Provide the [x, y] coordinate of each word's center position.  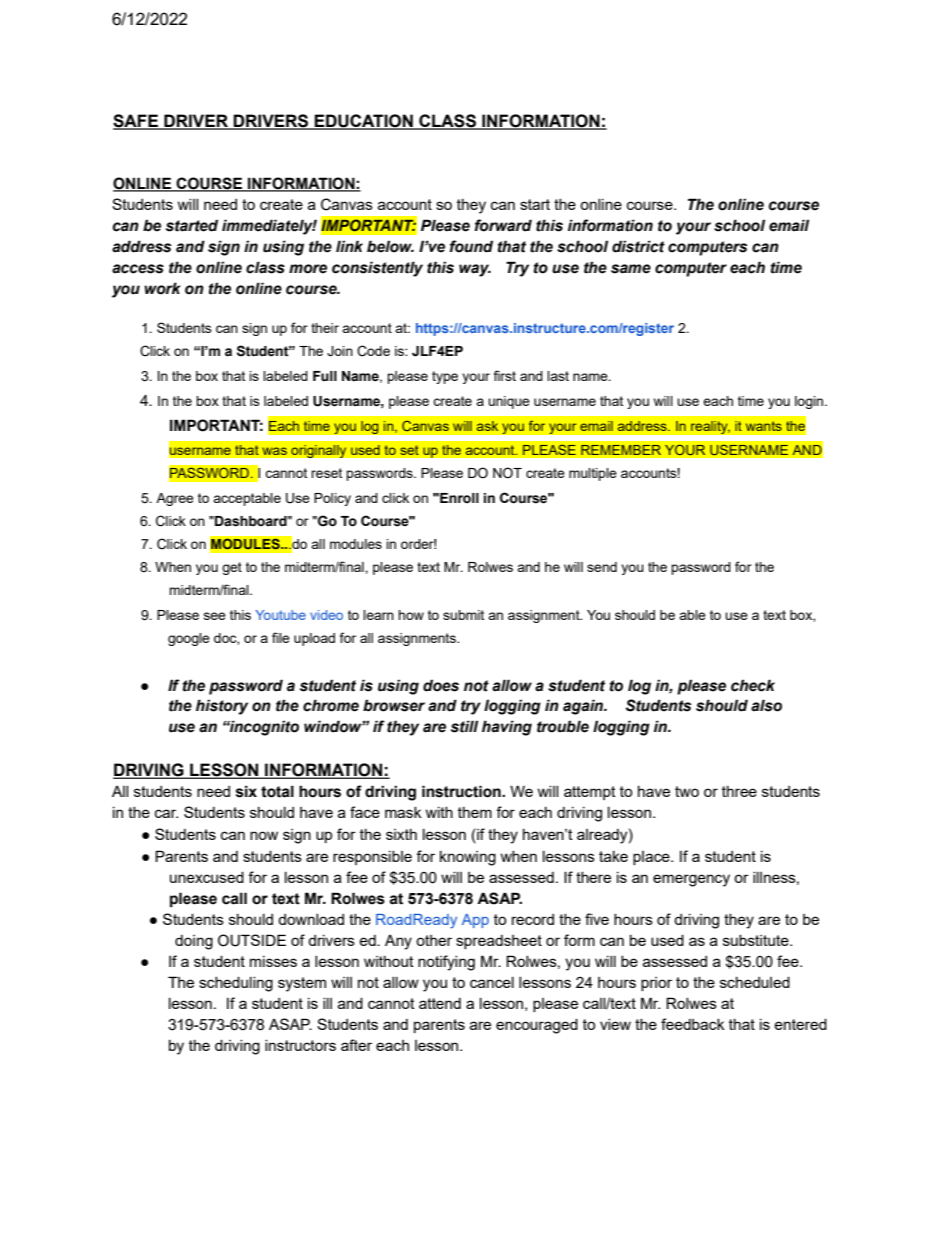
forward [503, 225]
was [275, 451]
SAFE [136, 122]
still [464, 726]
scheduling [236, 984]
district [638, 246]
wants [764, 426]
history [222, 707]
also [766, 705]
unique [509, 402]
